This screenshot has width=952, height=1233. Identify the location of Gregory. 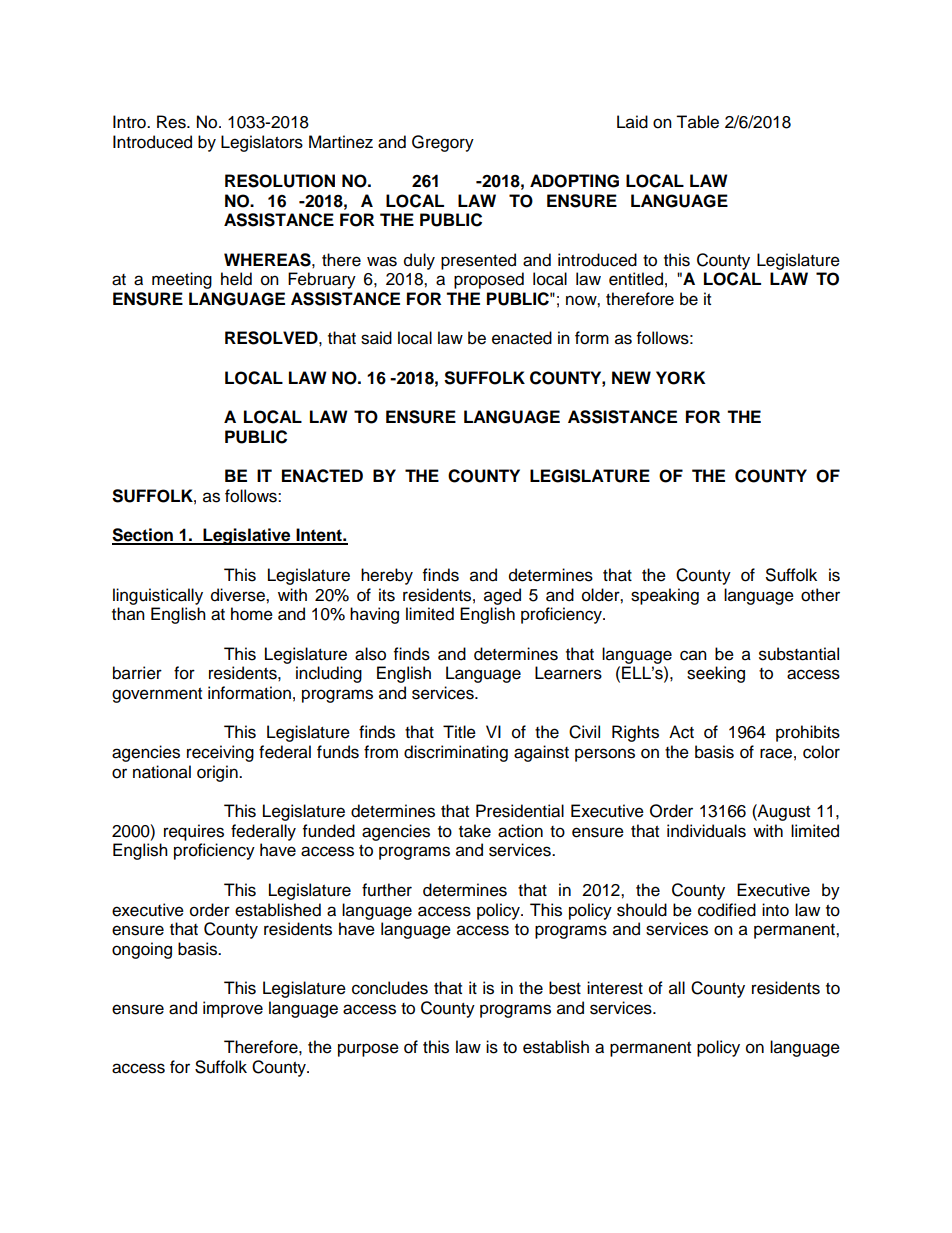
(443, 143).
